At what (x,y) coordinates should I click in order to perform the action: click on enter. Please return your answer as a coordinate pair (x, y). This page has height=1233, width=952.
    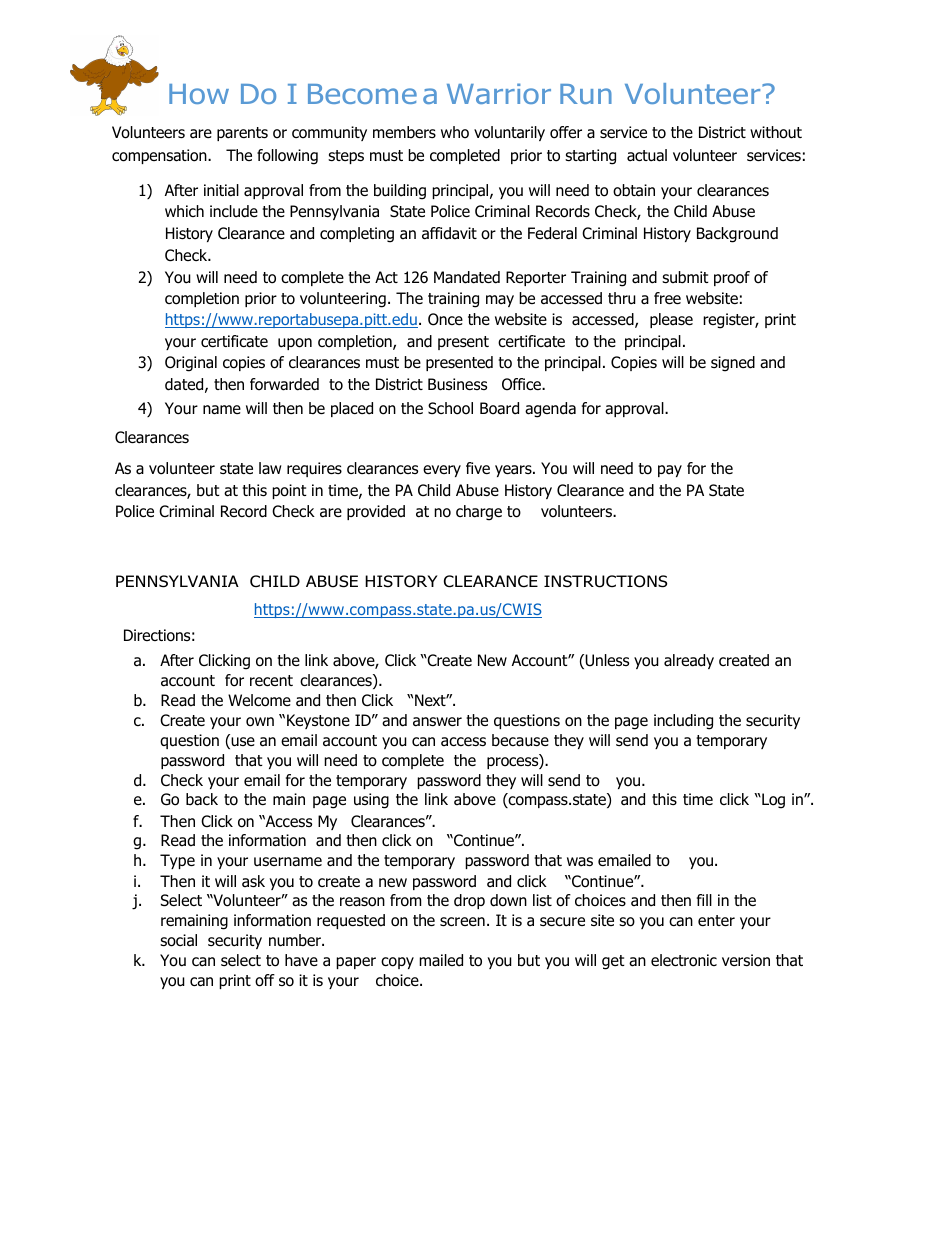
    Looking at the image, I should click on (716, 920).
